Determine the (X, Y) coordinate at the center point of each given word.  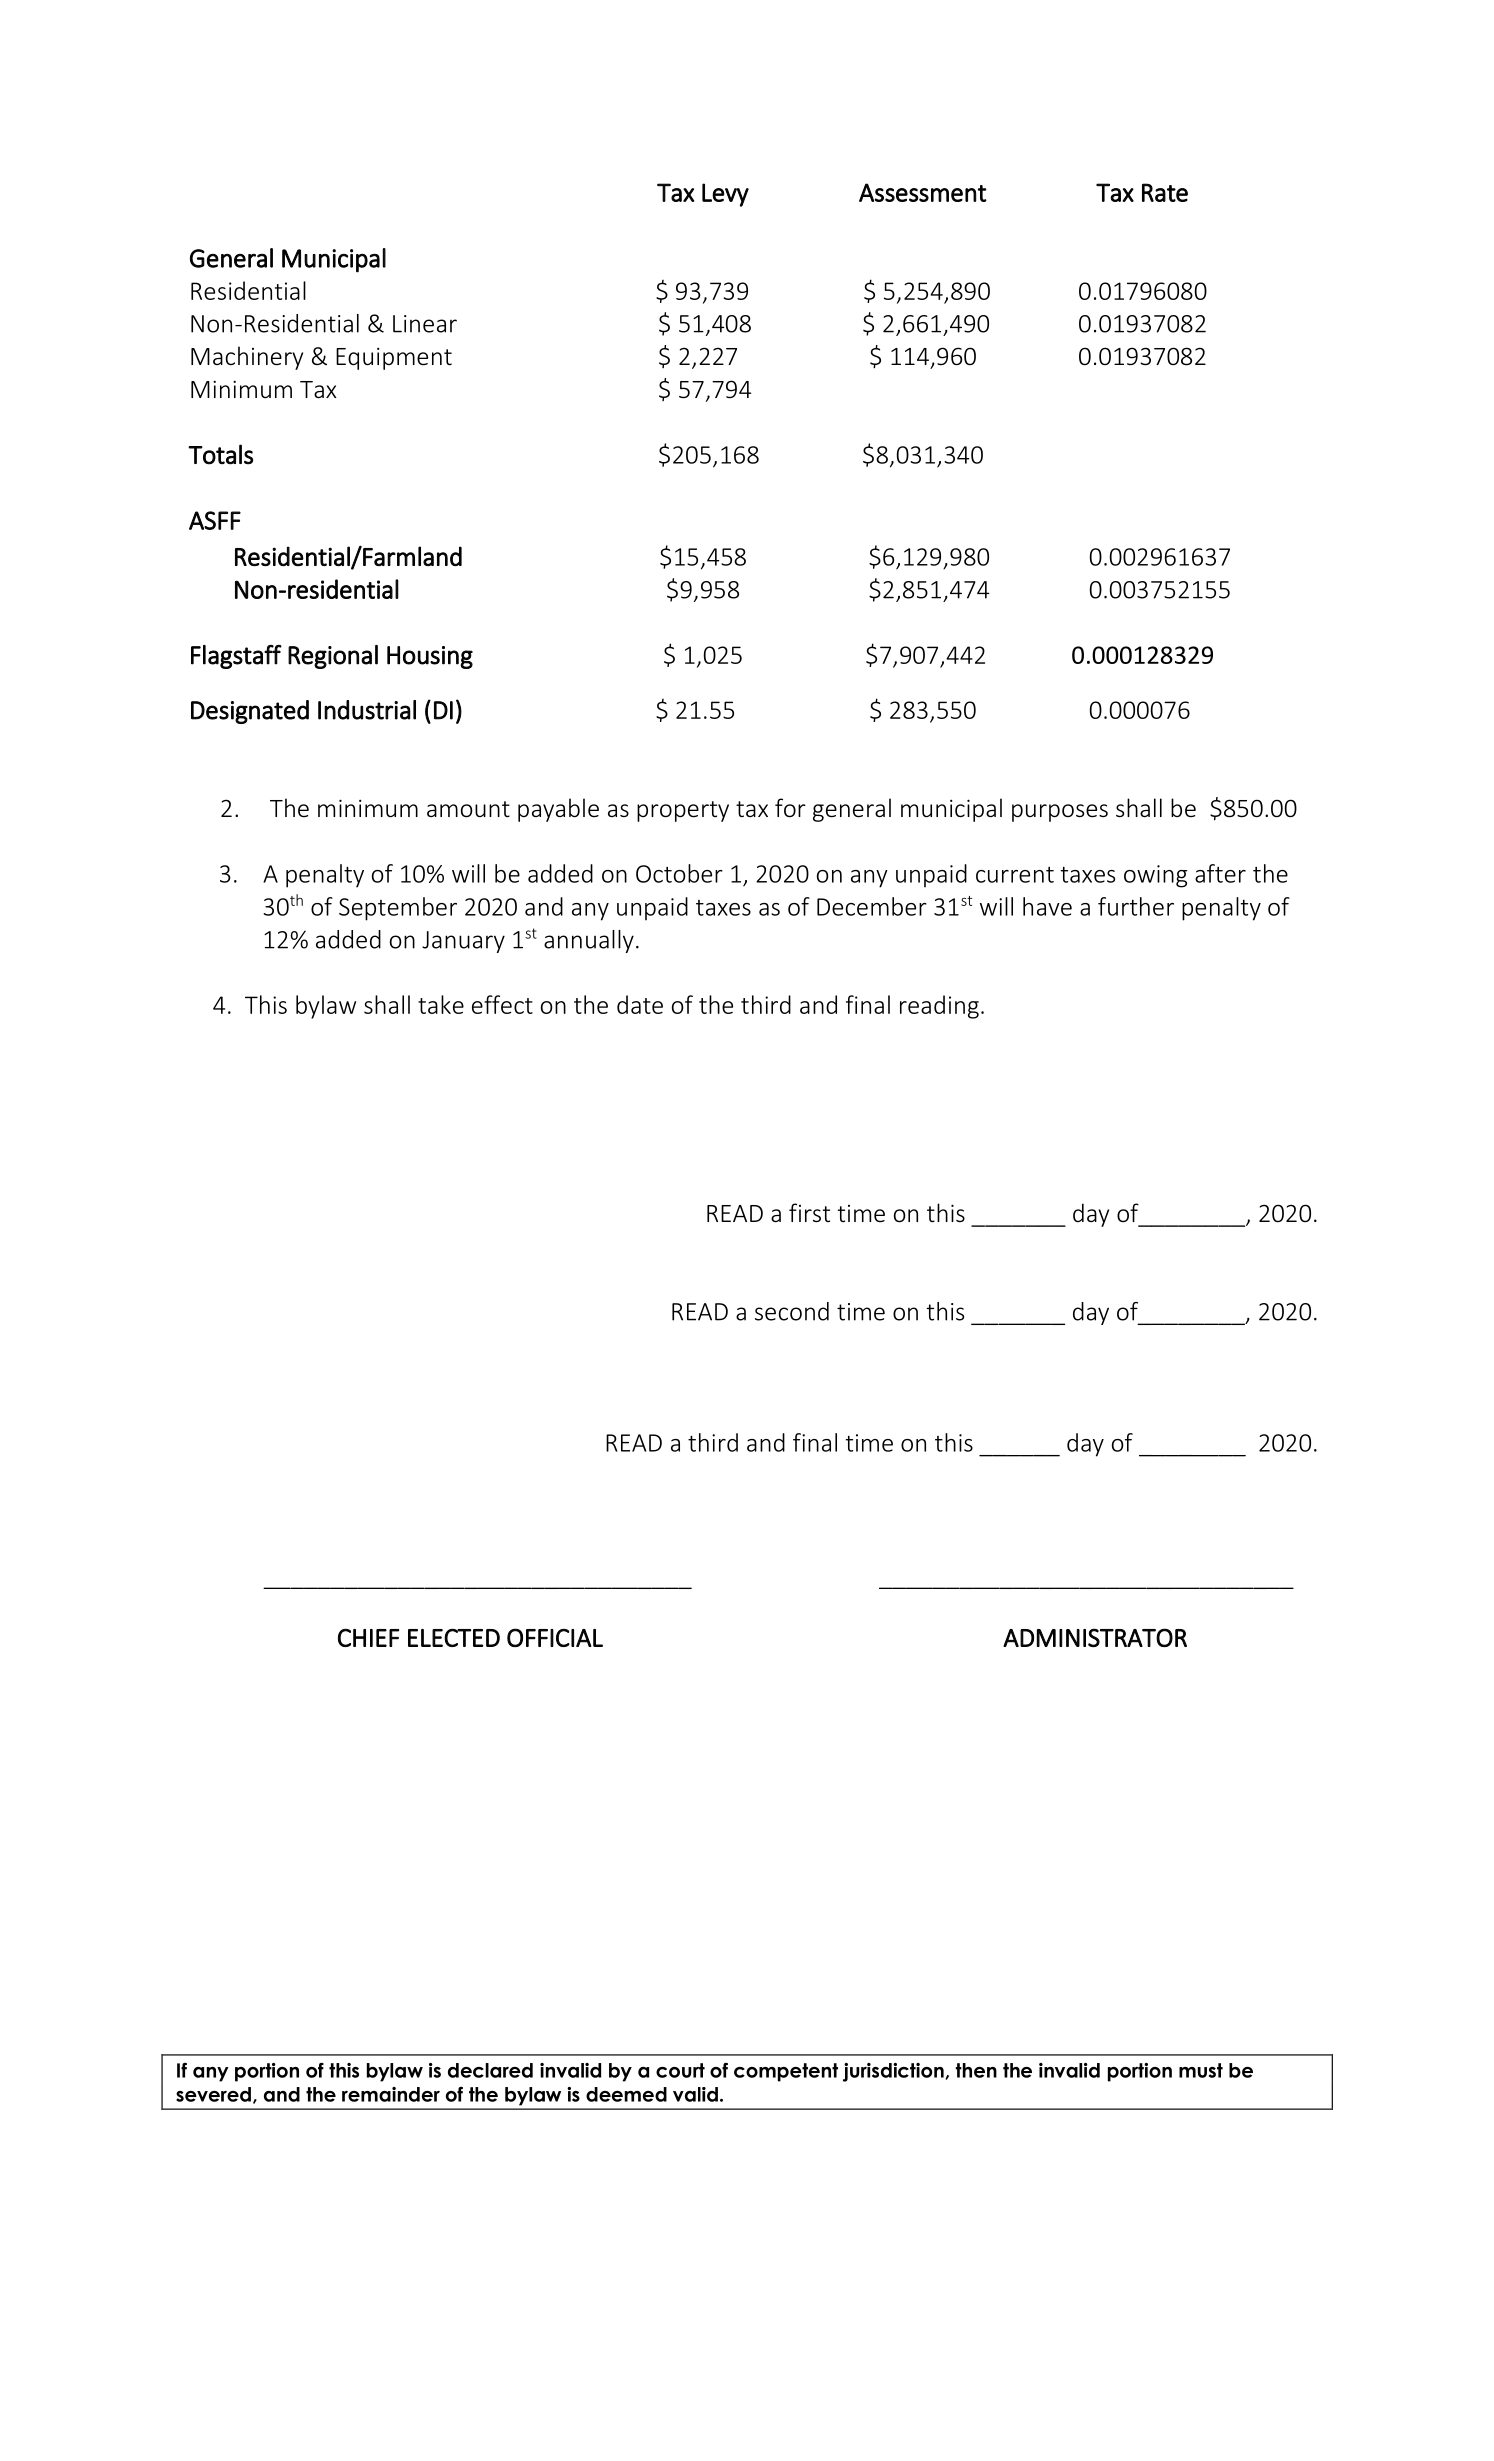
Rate (1165, 192)
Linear (425, 324)
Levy (725, 195)
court (680, 2070)
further (1136, 906)
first (809, 1213)
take (441, 1004)
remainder (391, 2094)
